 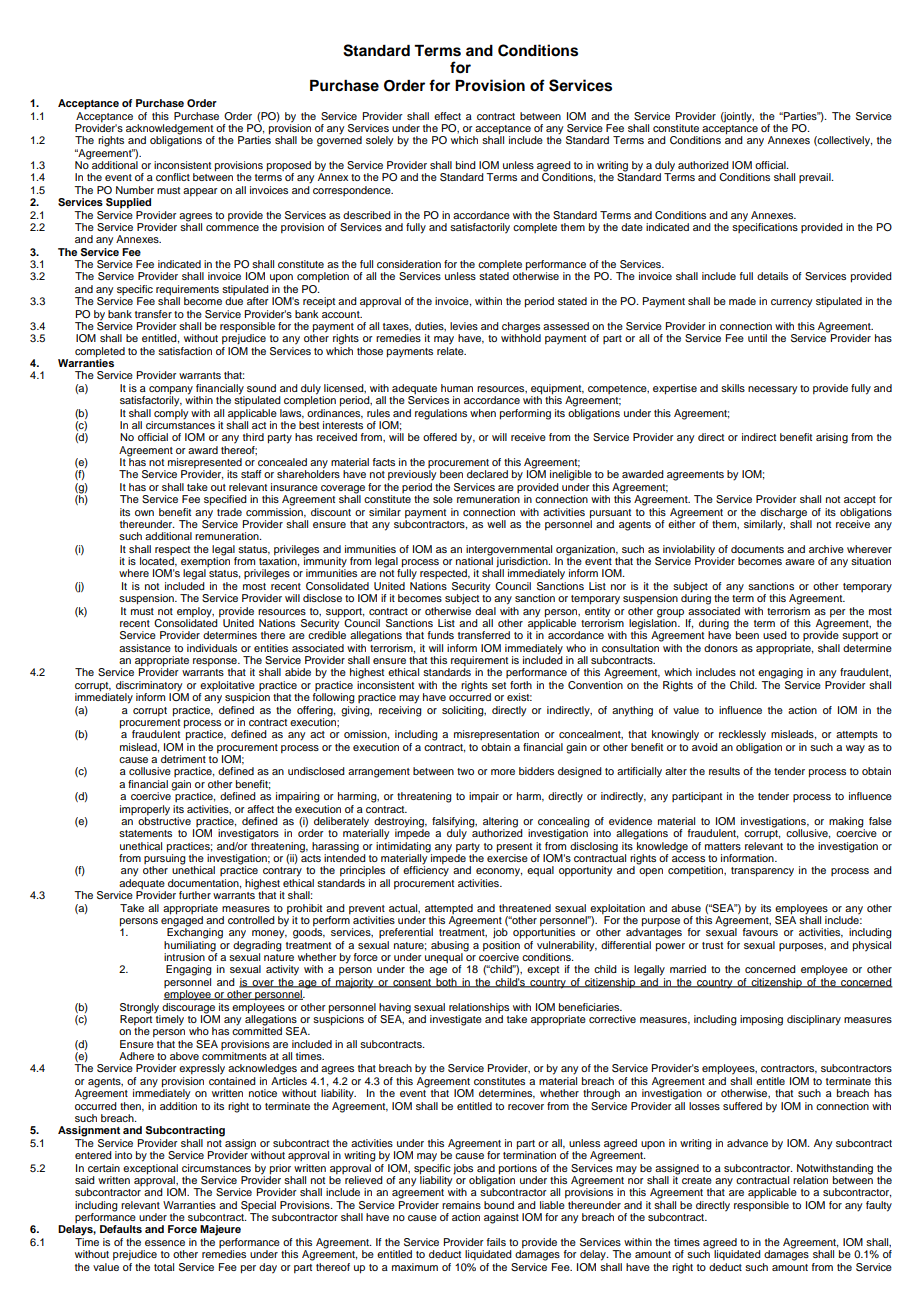 What do you see at coordinates (173, 177) in the screenshot?
I see `conflict` at bounding box center [173, 177].
